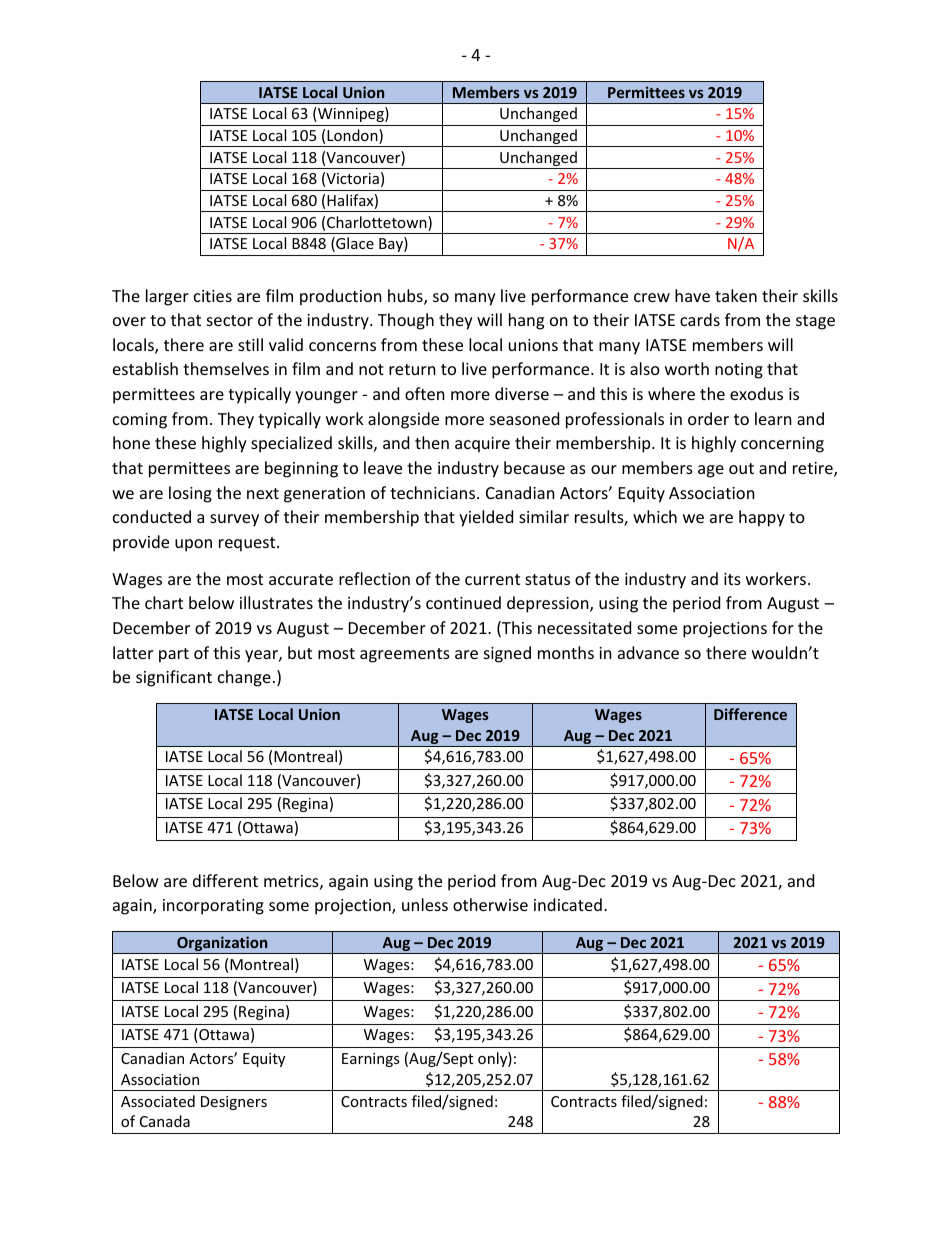  Describe the element at coordinates (736, 295) in the document. I see `taken` at that location.
